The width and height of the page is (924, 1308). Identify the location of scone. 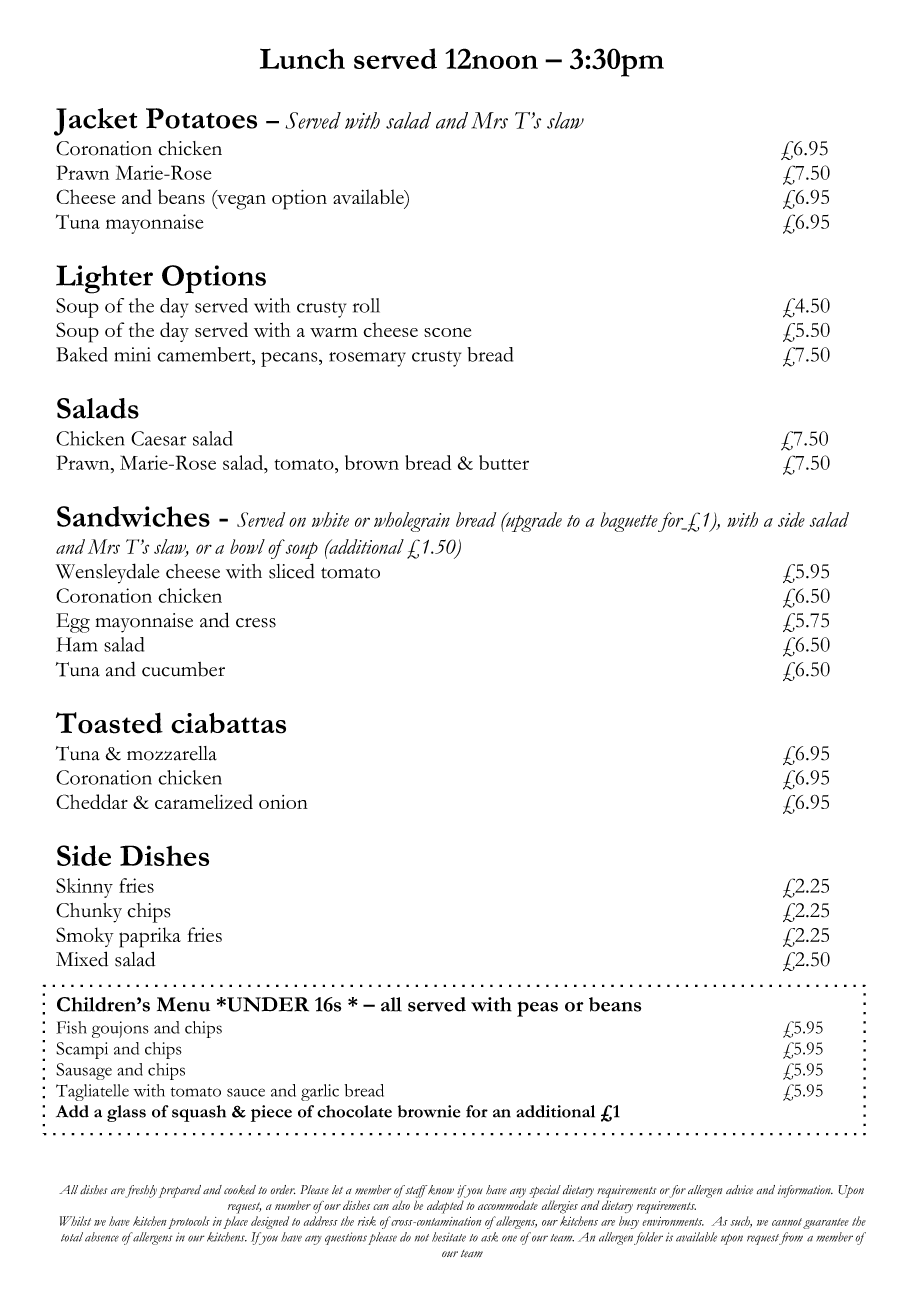
(447, 332).
